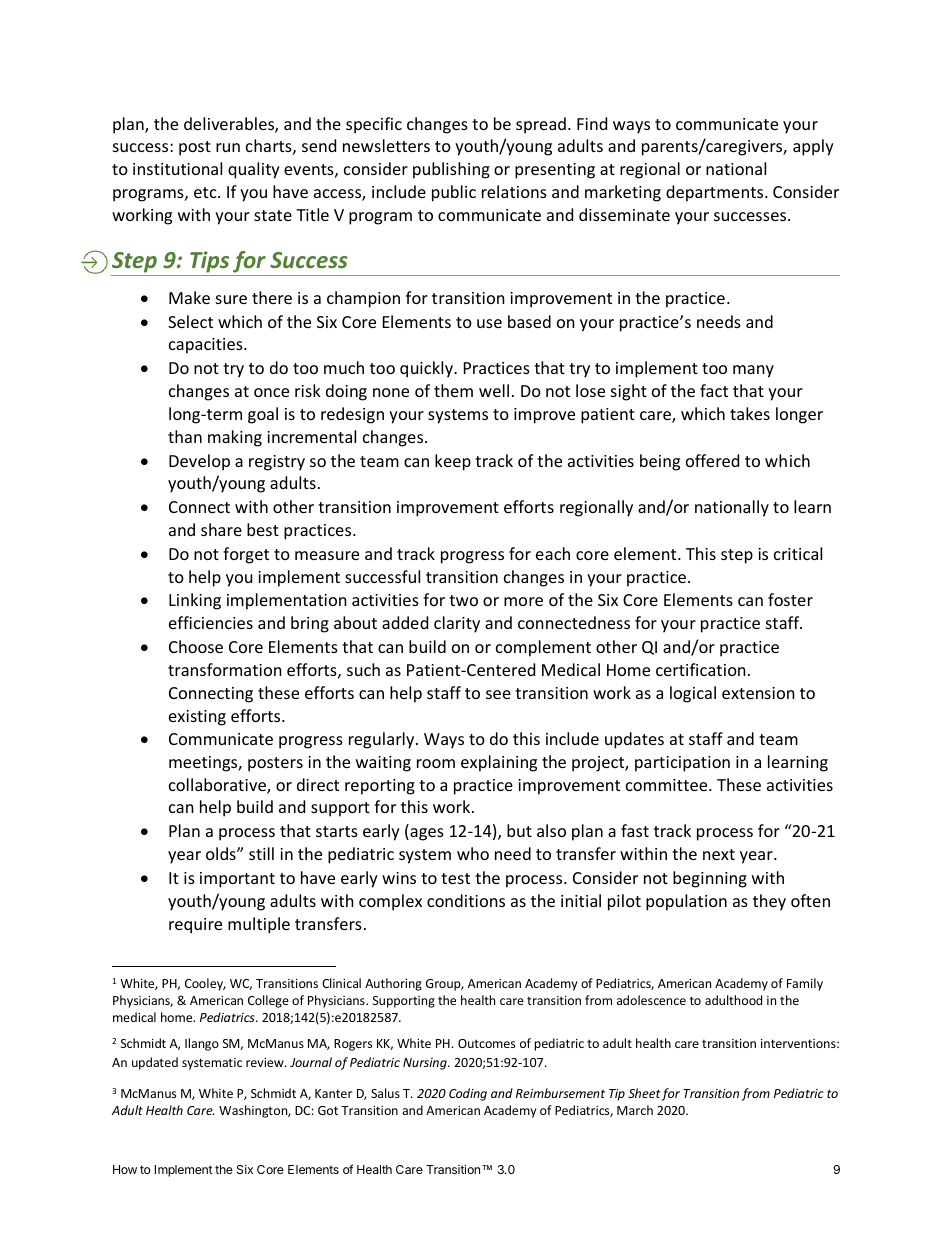  I want to click on departments, so click(716, 193).
